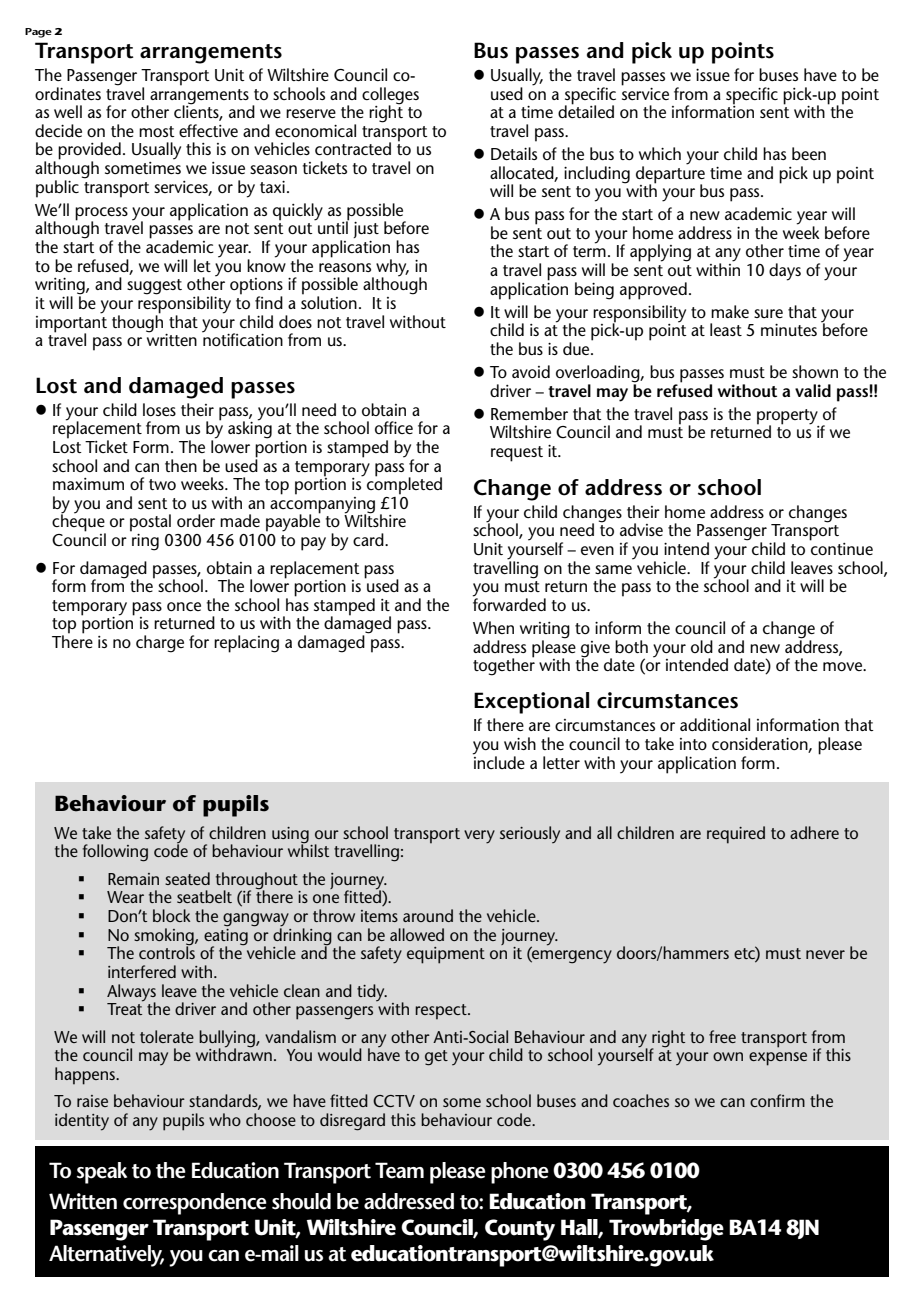 This screenshot has width=924, height=1308. Describe the element at coordinates (390, 96) in the screenshot. I see `colleges` at that location.
